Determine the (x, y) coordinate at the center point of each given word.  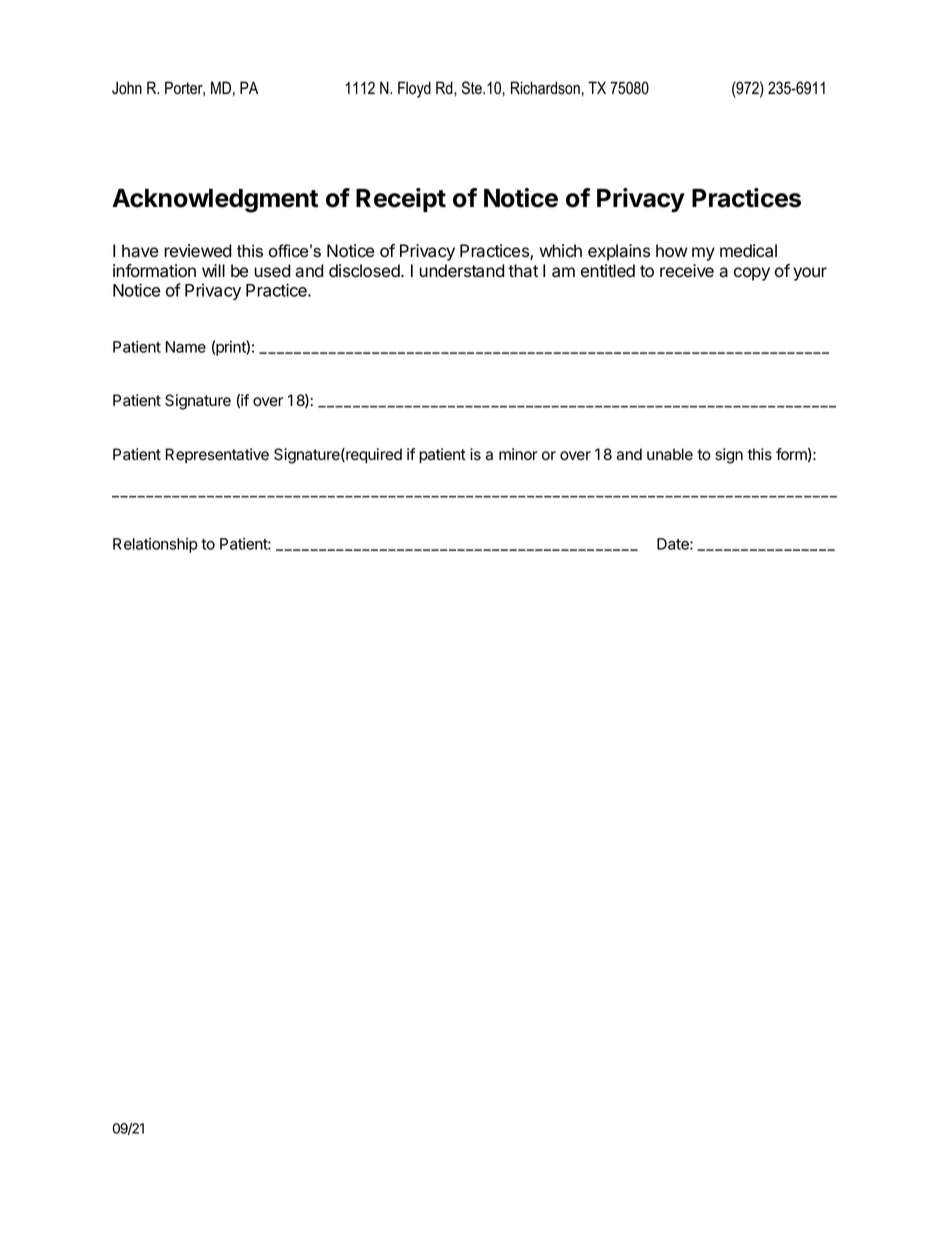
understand (462, 271)
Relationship (155, 545)
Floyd (414, 89)
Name (186, 347)
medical (748, 251)
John (127, 88)
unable (670, 454)
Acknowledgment (215, 201)
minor (518, 454)
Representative (217, 455)
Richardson (545, 88)
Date (674, 544)
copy (752, 274)
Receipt (401, 200)
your (810, 274)
